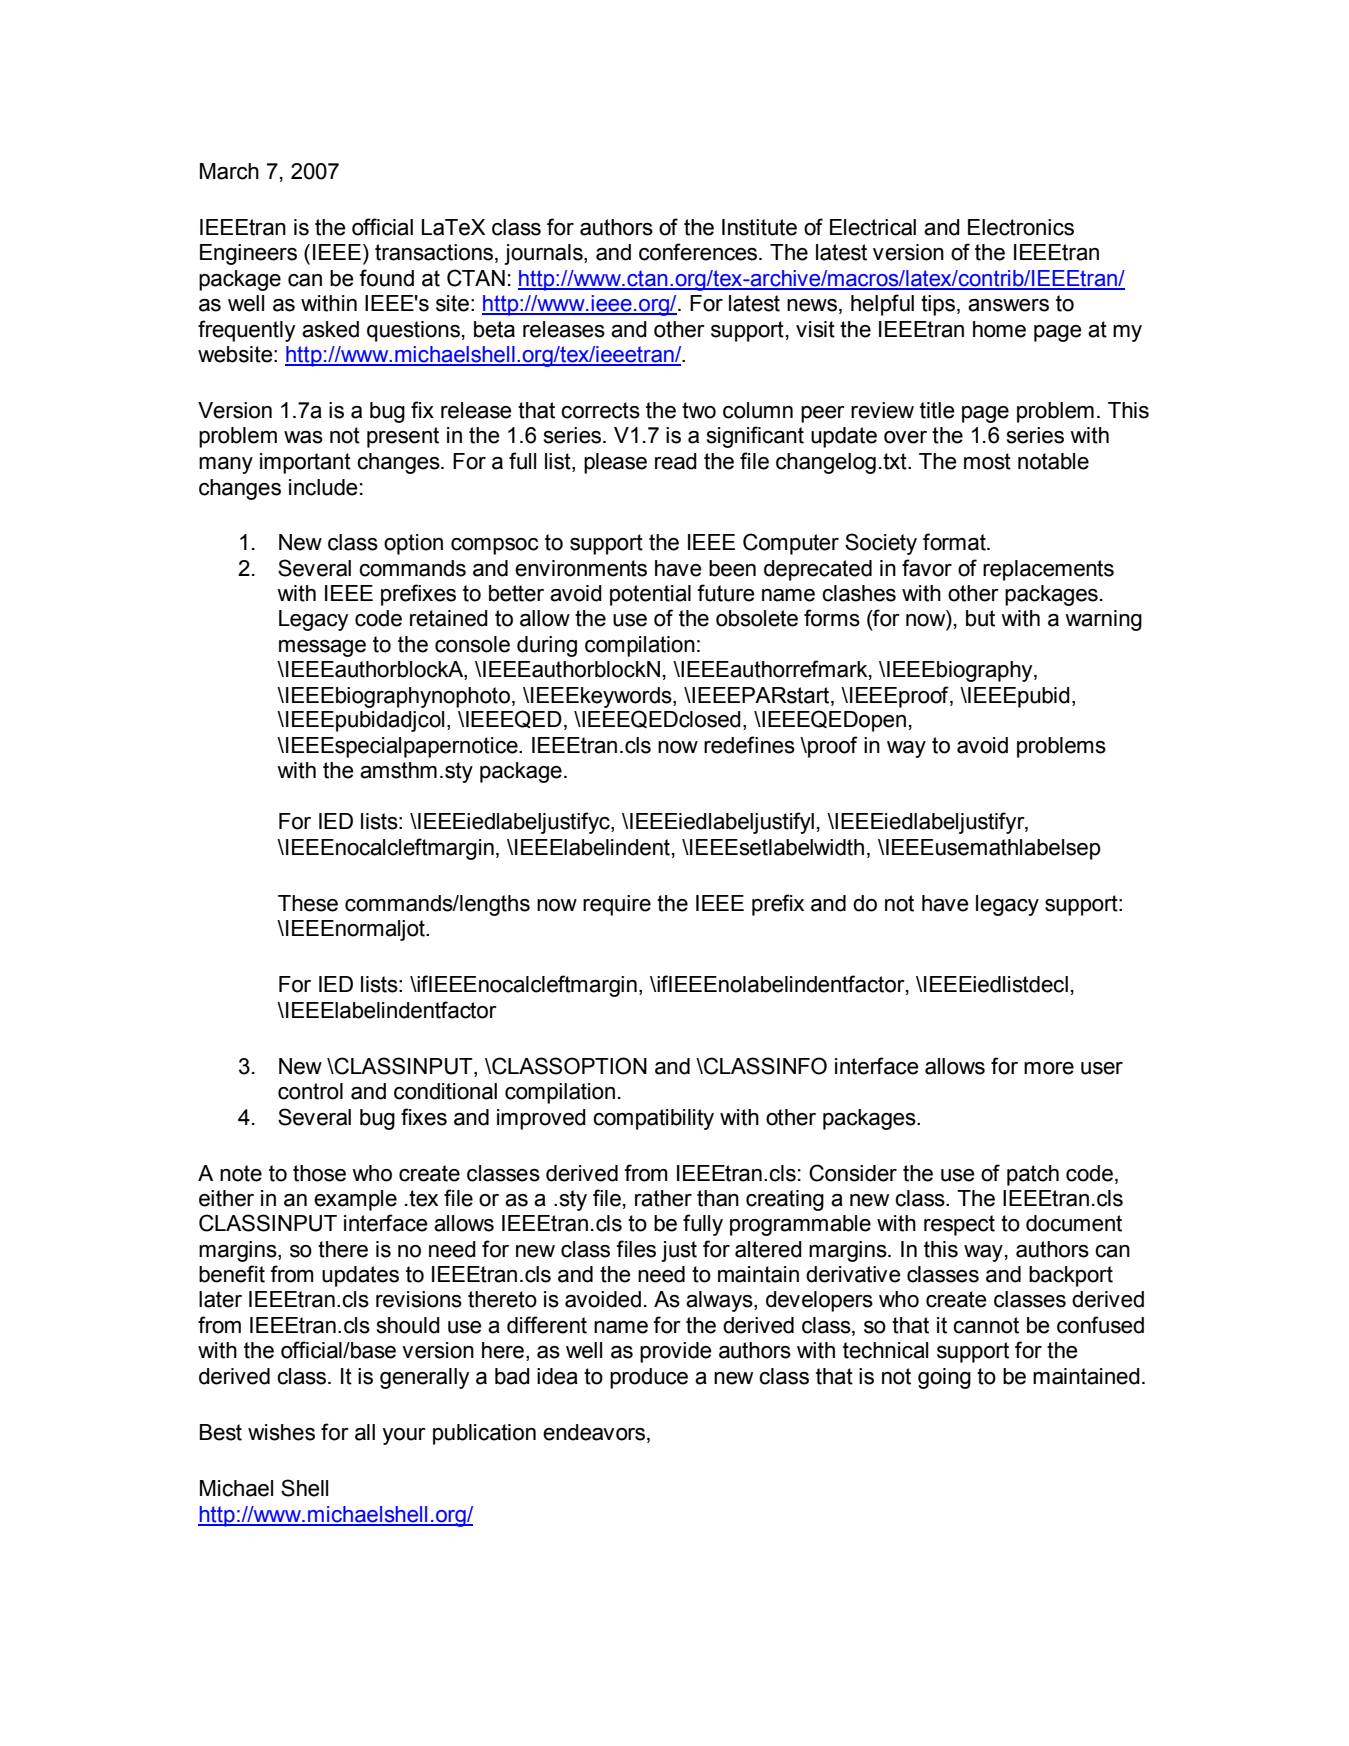 The width and height of the image is (1349, 1746). I want to click on wishes, so click(281, 1432).
